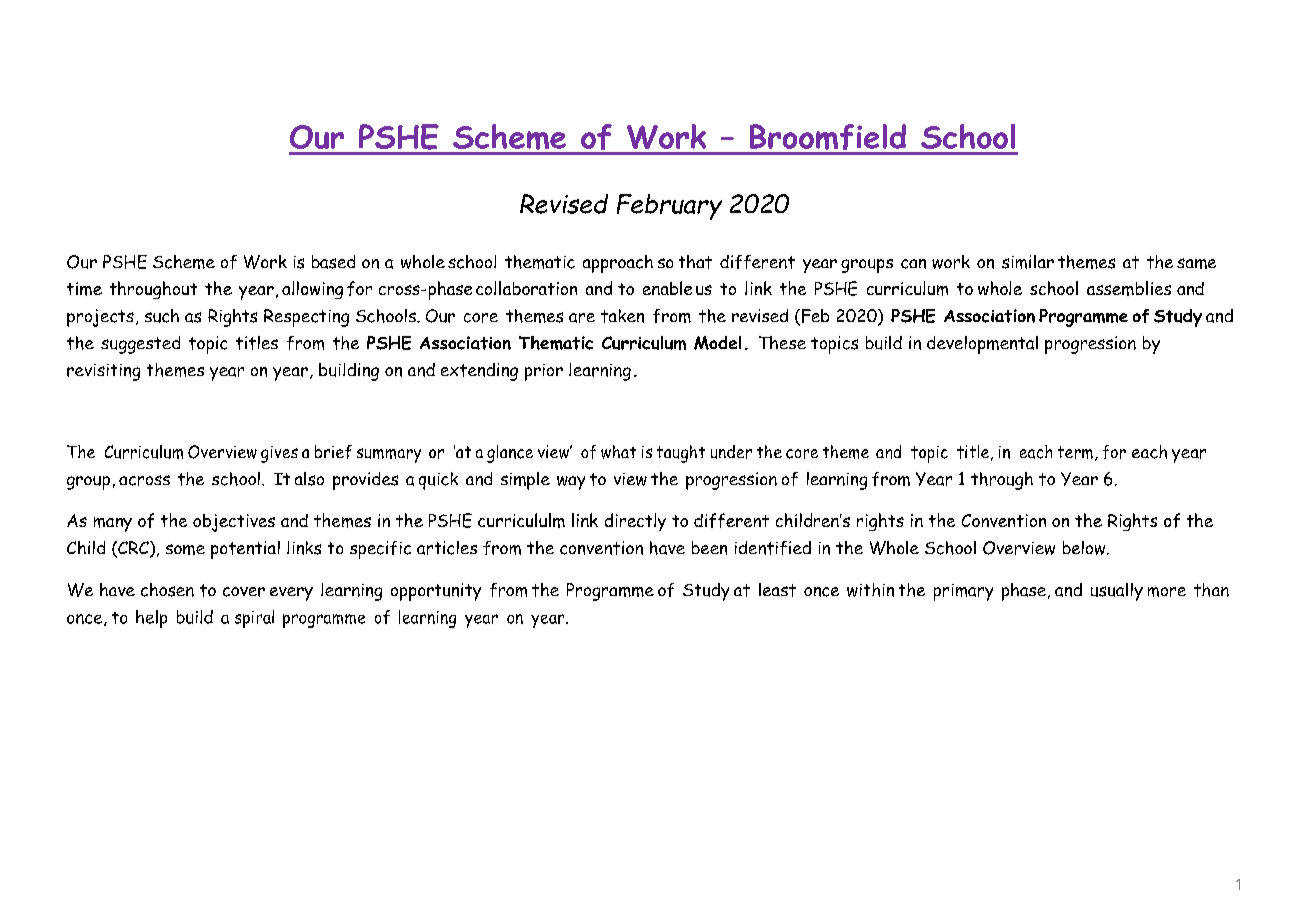 The height and width of the screenshot is (924, 1308). I want to click on gives, so click(279, 454).
